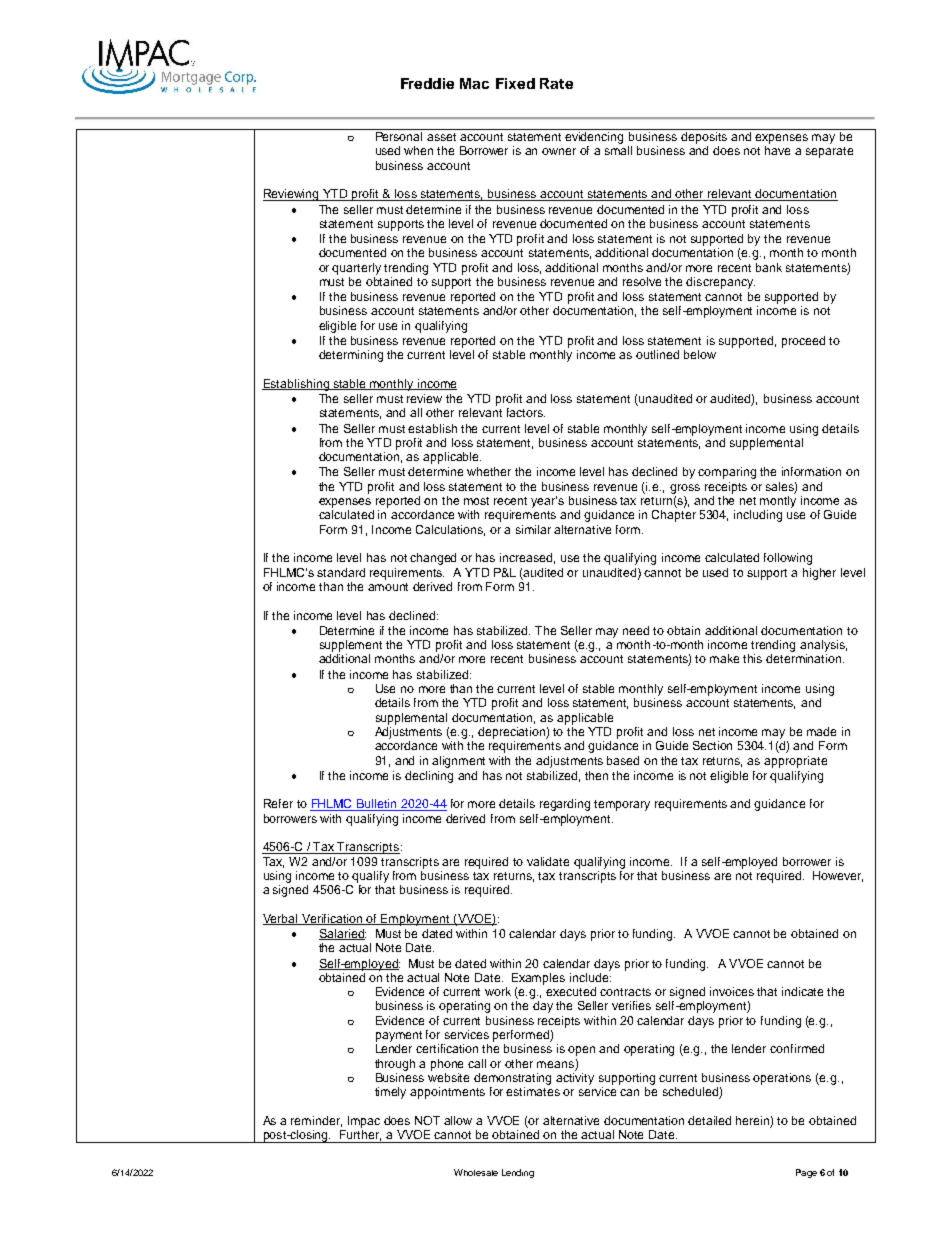  Describe the element at coordinates (332, 919) in the page. I see `Verification` at that location.
